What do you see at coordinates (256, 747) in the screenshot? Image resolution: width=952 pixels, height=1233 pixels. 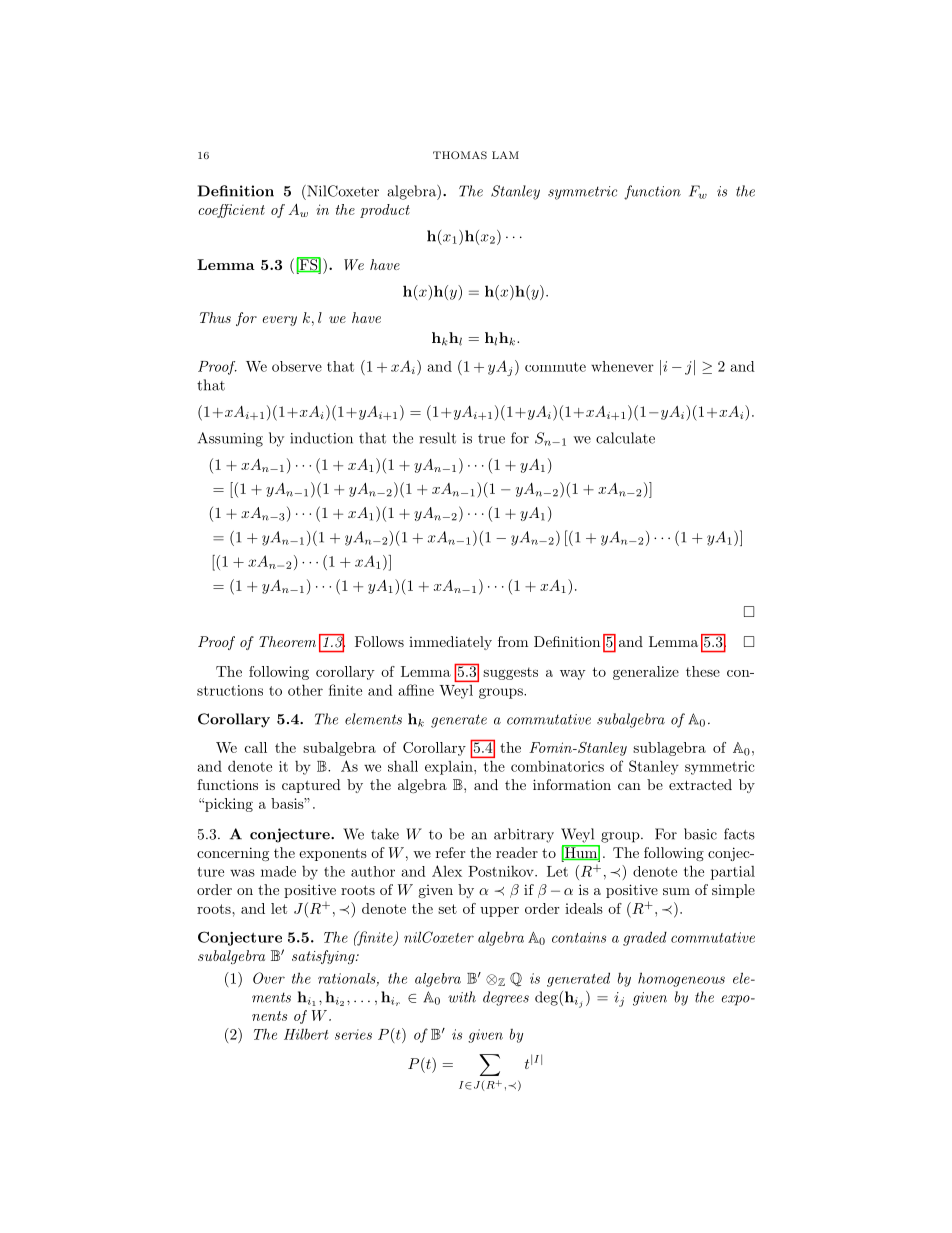 I see `call` at bounding box center [256, 747].
